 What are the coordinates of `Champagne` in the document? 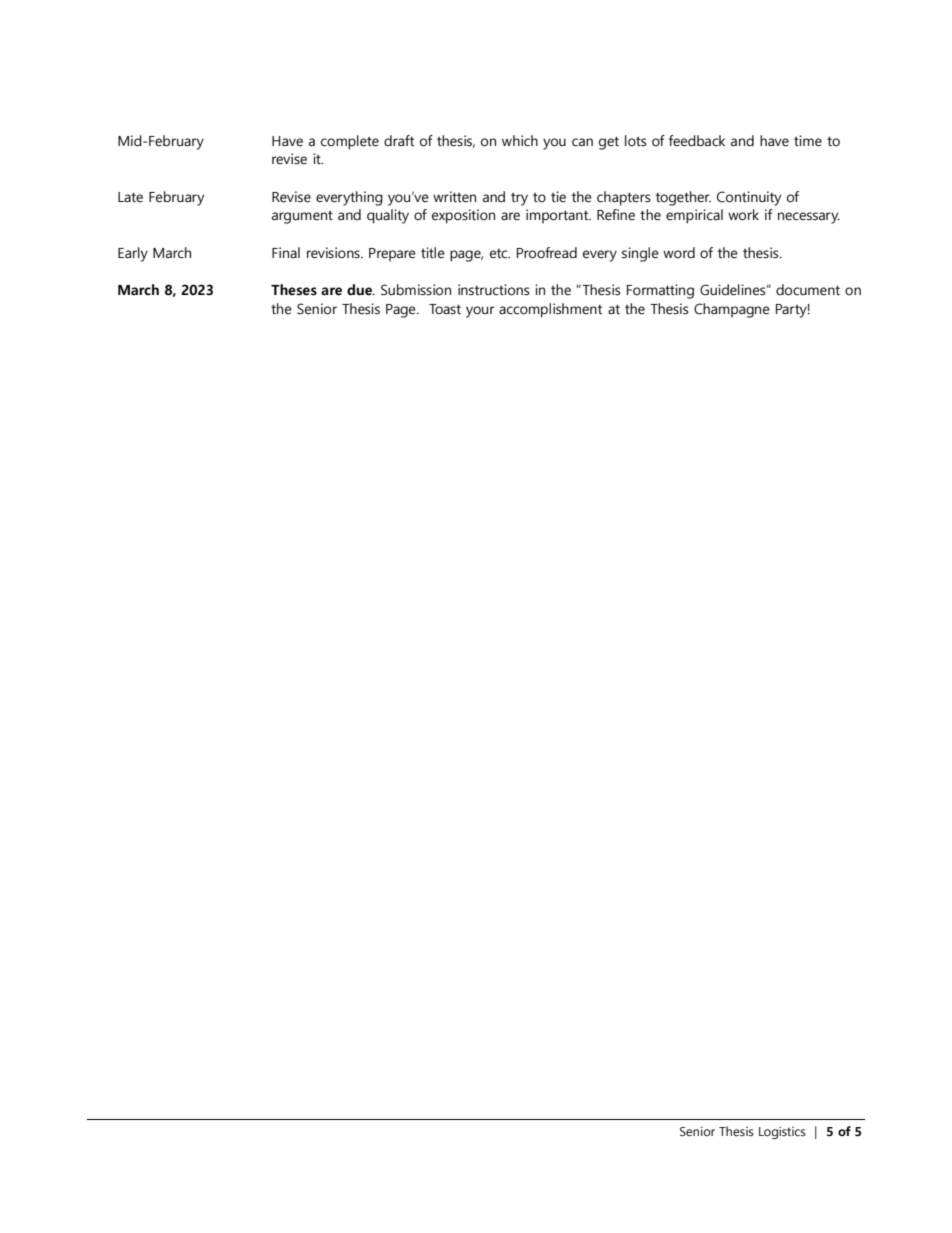 It's located at (732, 310).
